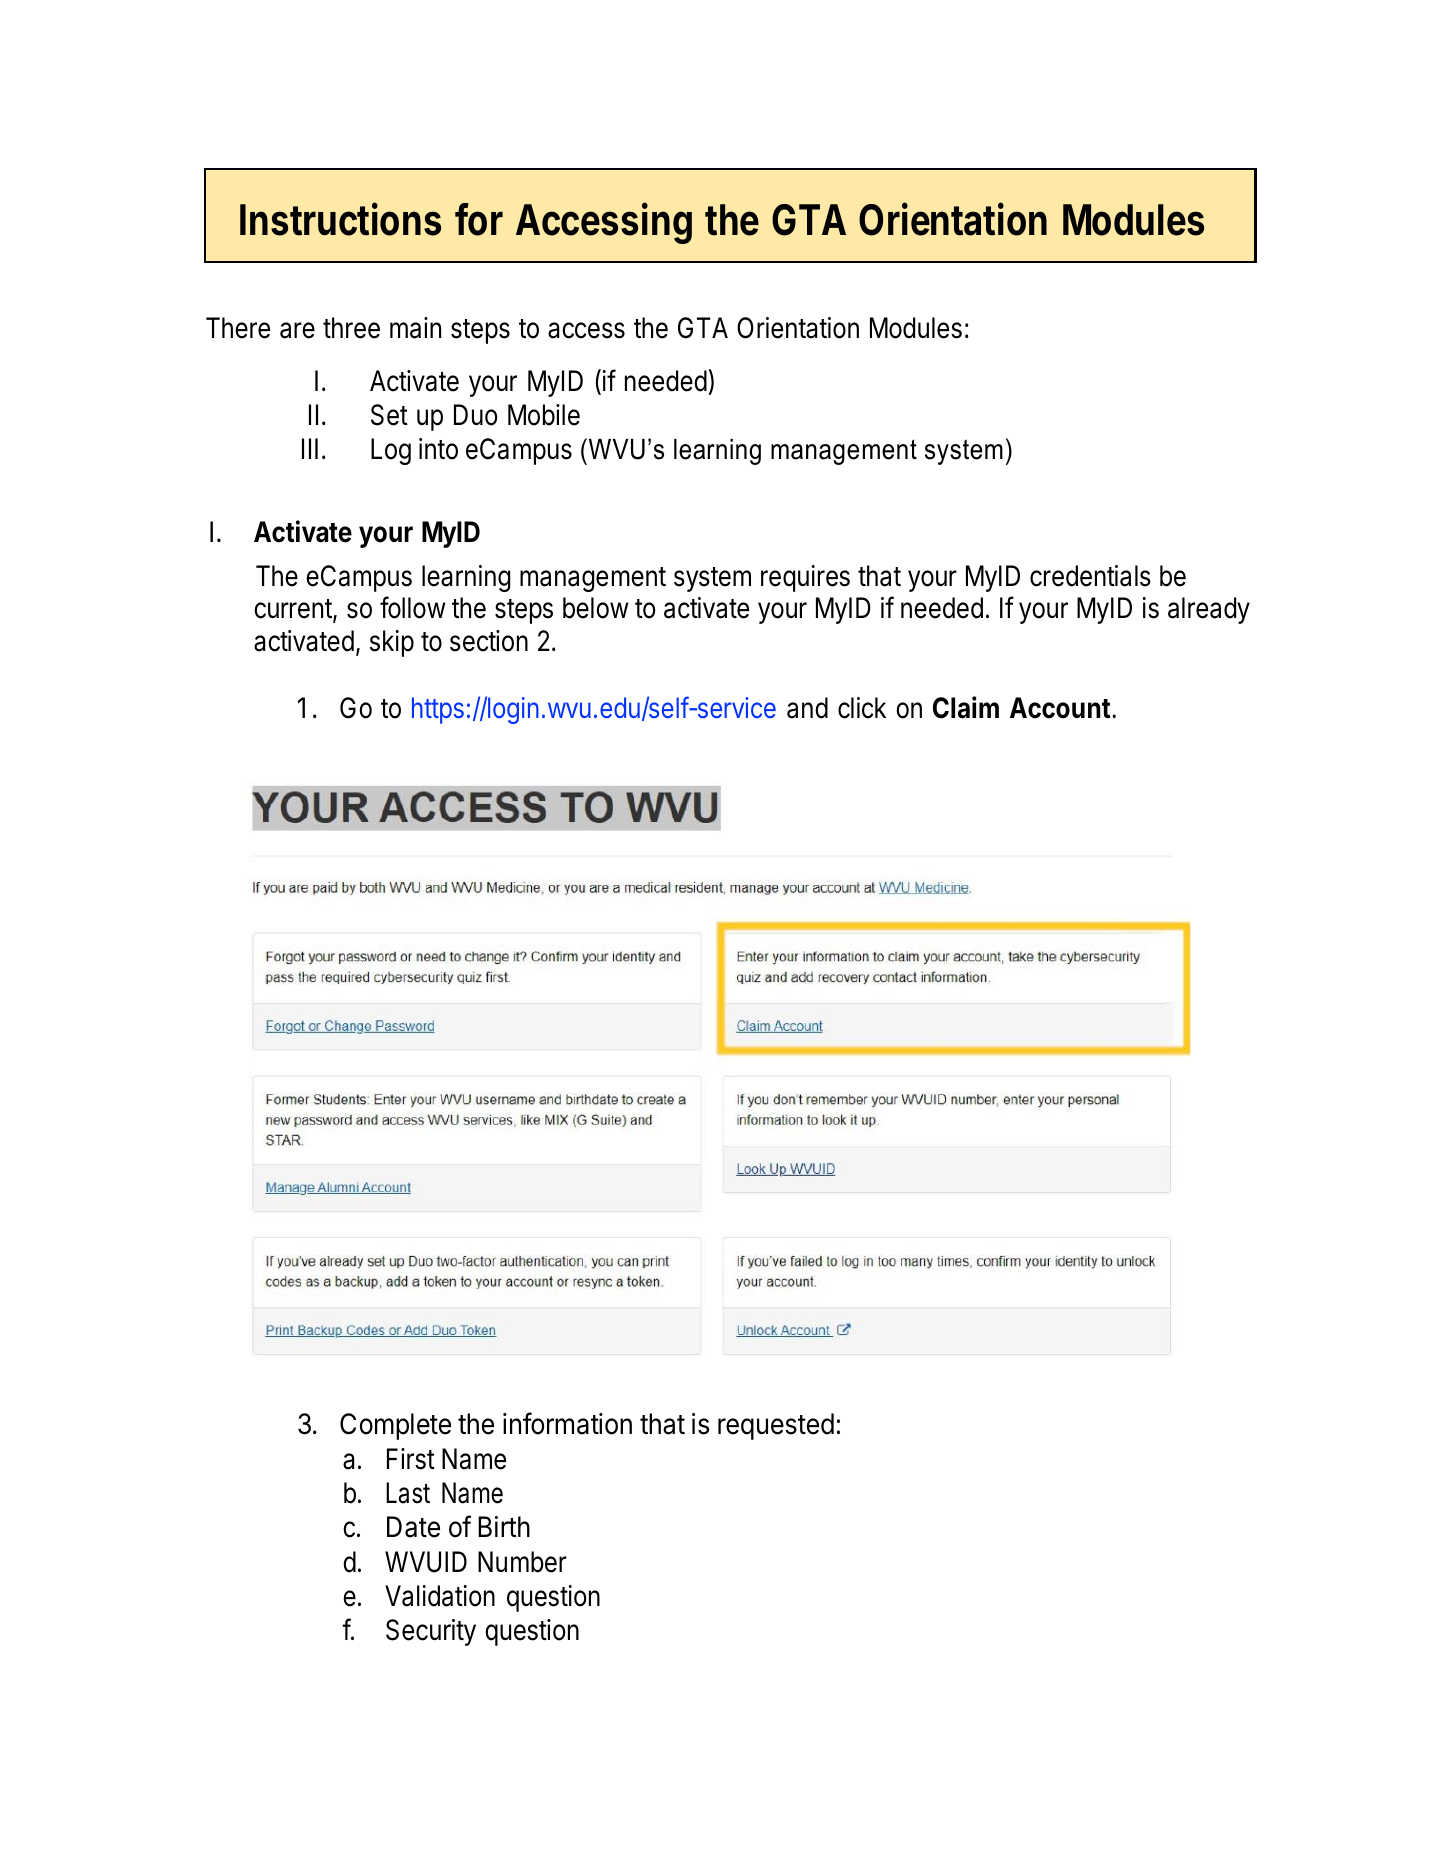 Image resolution: width=1436 pixels, height=1858 pixels. Describe the element at coordinates (862, 708) in the screenshot. I see `click` at that location.
